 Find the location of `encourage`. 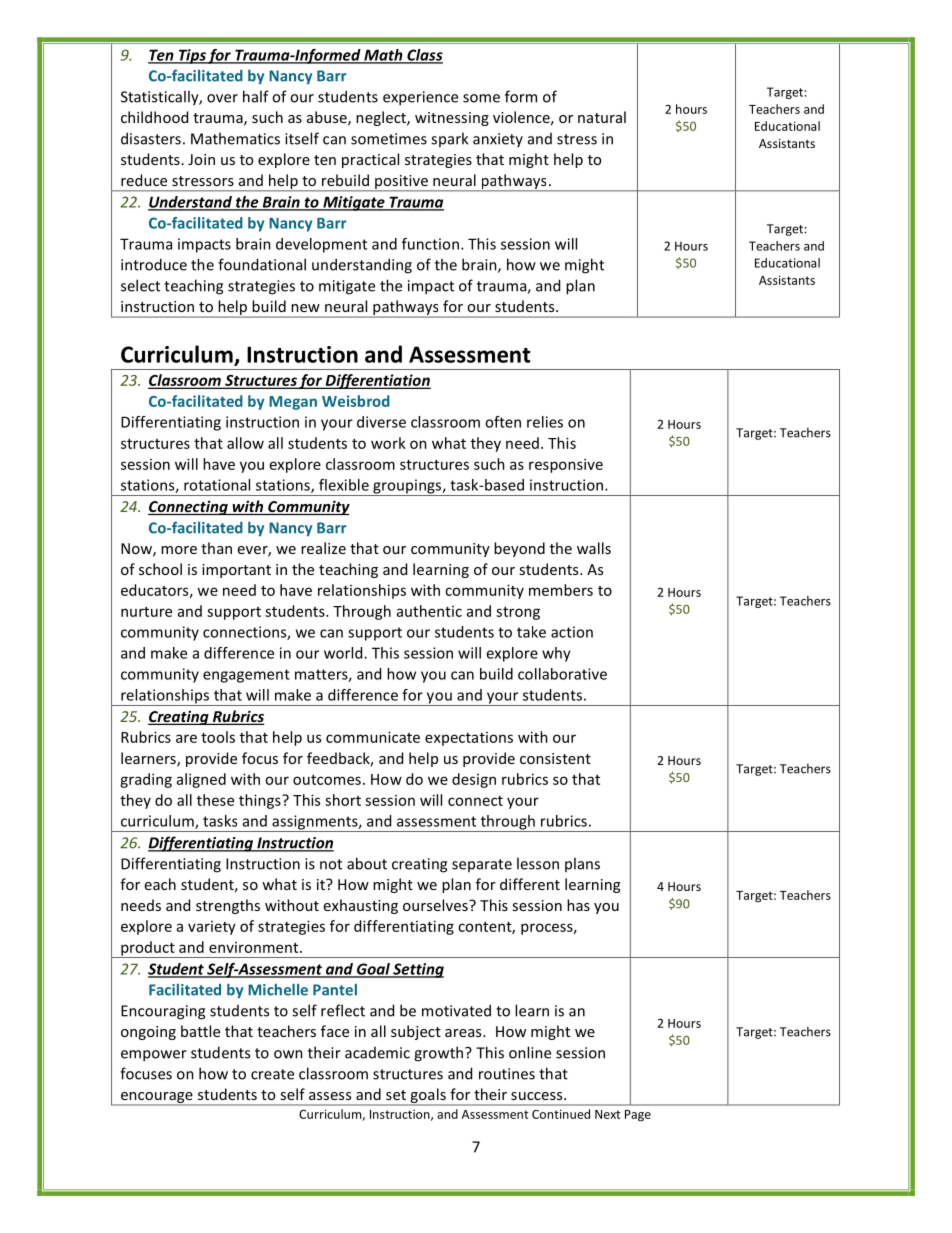

encourage is located at coordinates (156, 1099).
